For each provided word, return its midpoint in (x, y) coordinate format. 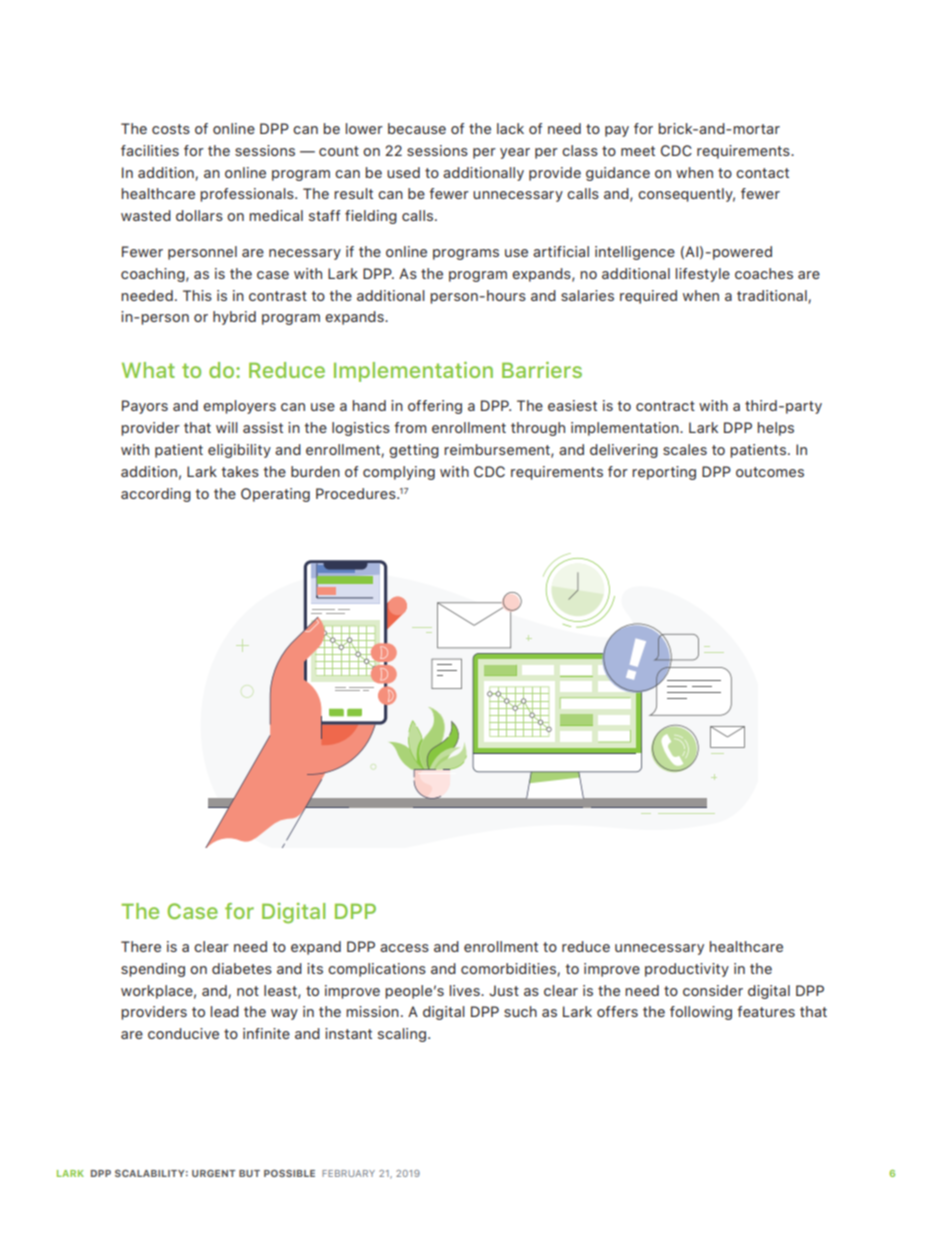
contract (665, 406)
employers (239, 407)
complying (399, 473)
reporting (664, 473)
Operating (275, 495)
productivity (687, 970)
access (404, 948)
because (417, 128)
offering (435, 407)
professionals (248, 195)
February (348, 1173)
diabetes (242, 968)
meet (638, 151)
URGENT (214, 1173)
